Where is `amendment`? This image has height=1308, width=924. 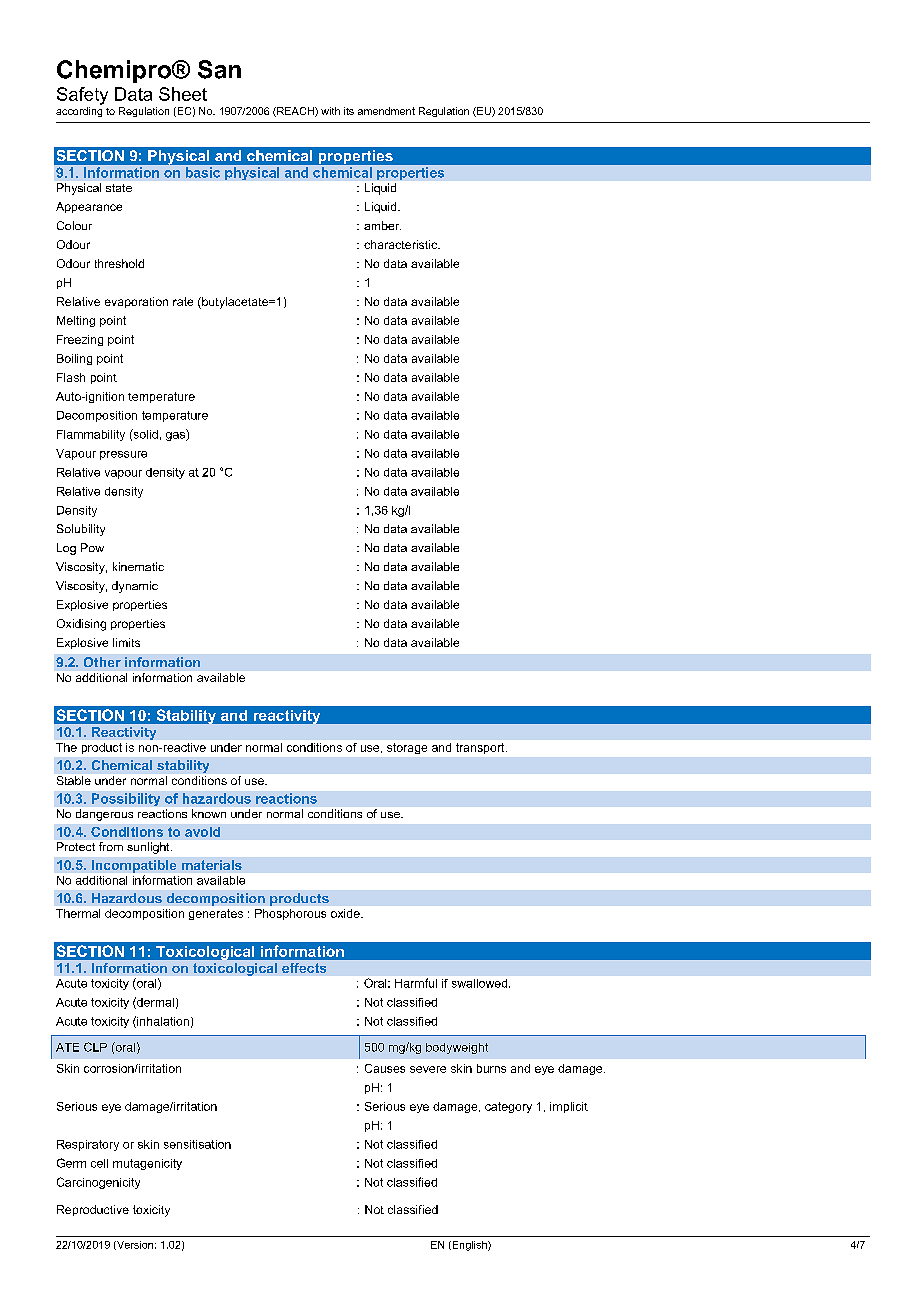 amendment is located at coordinates (386, 111).
